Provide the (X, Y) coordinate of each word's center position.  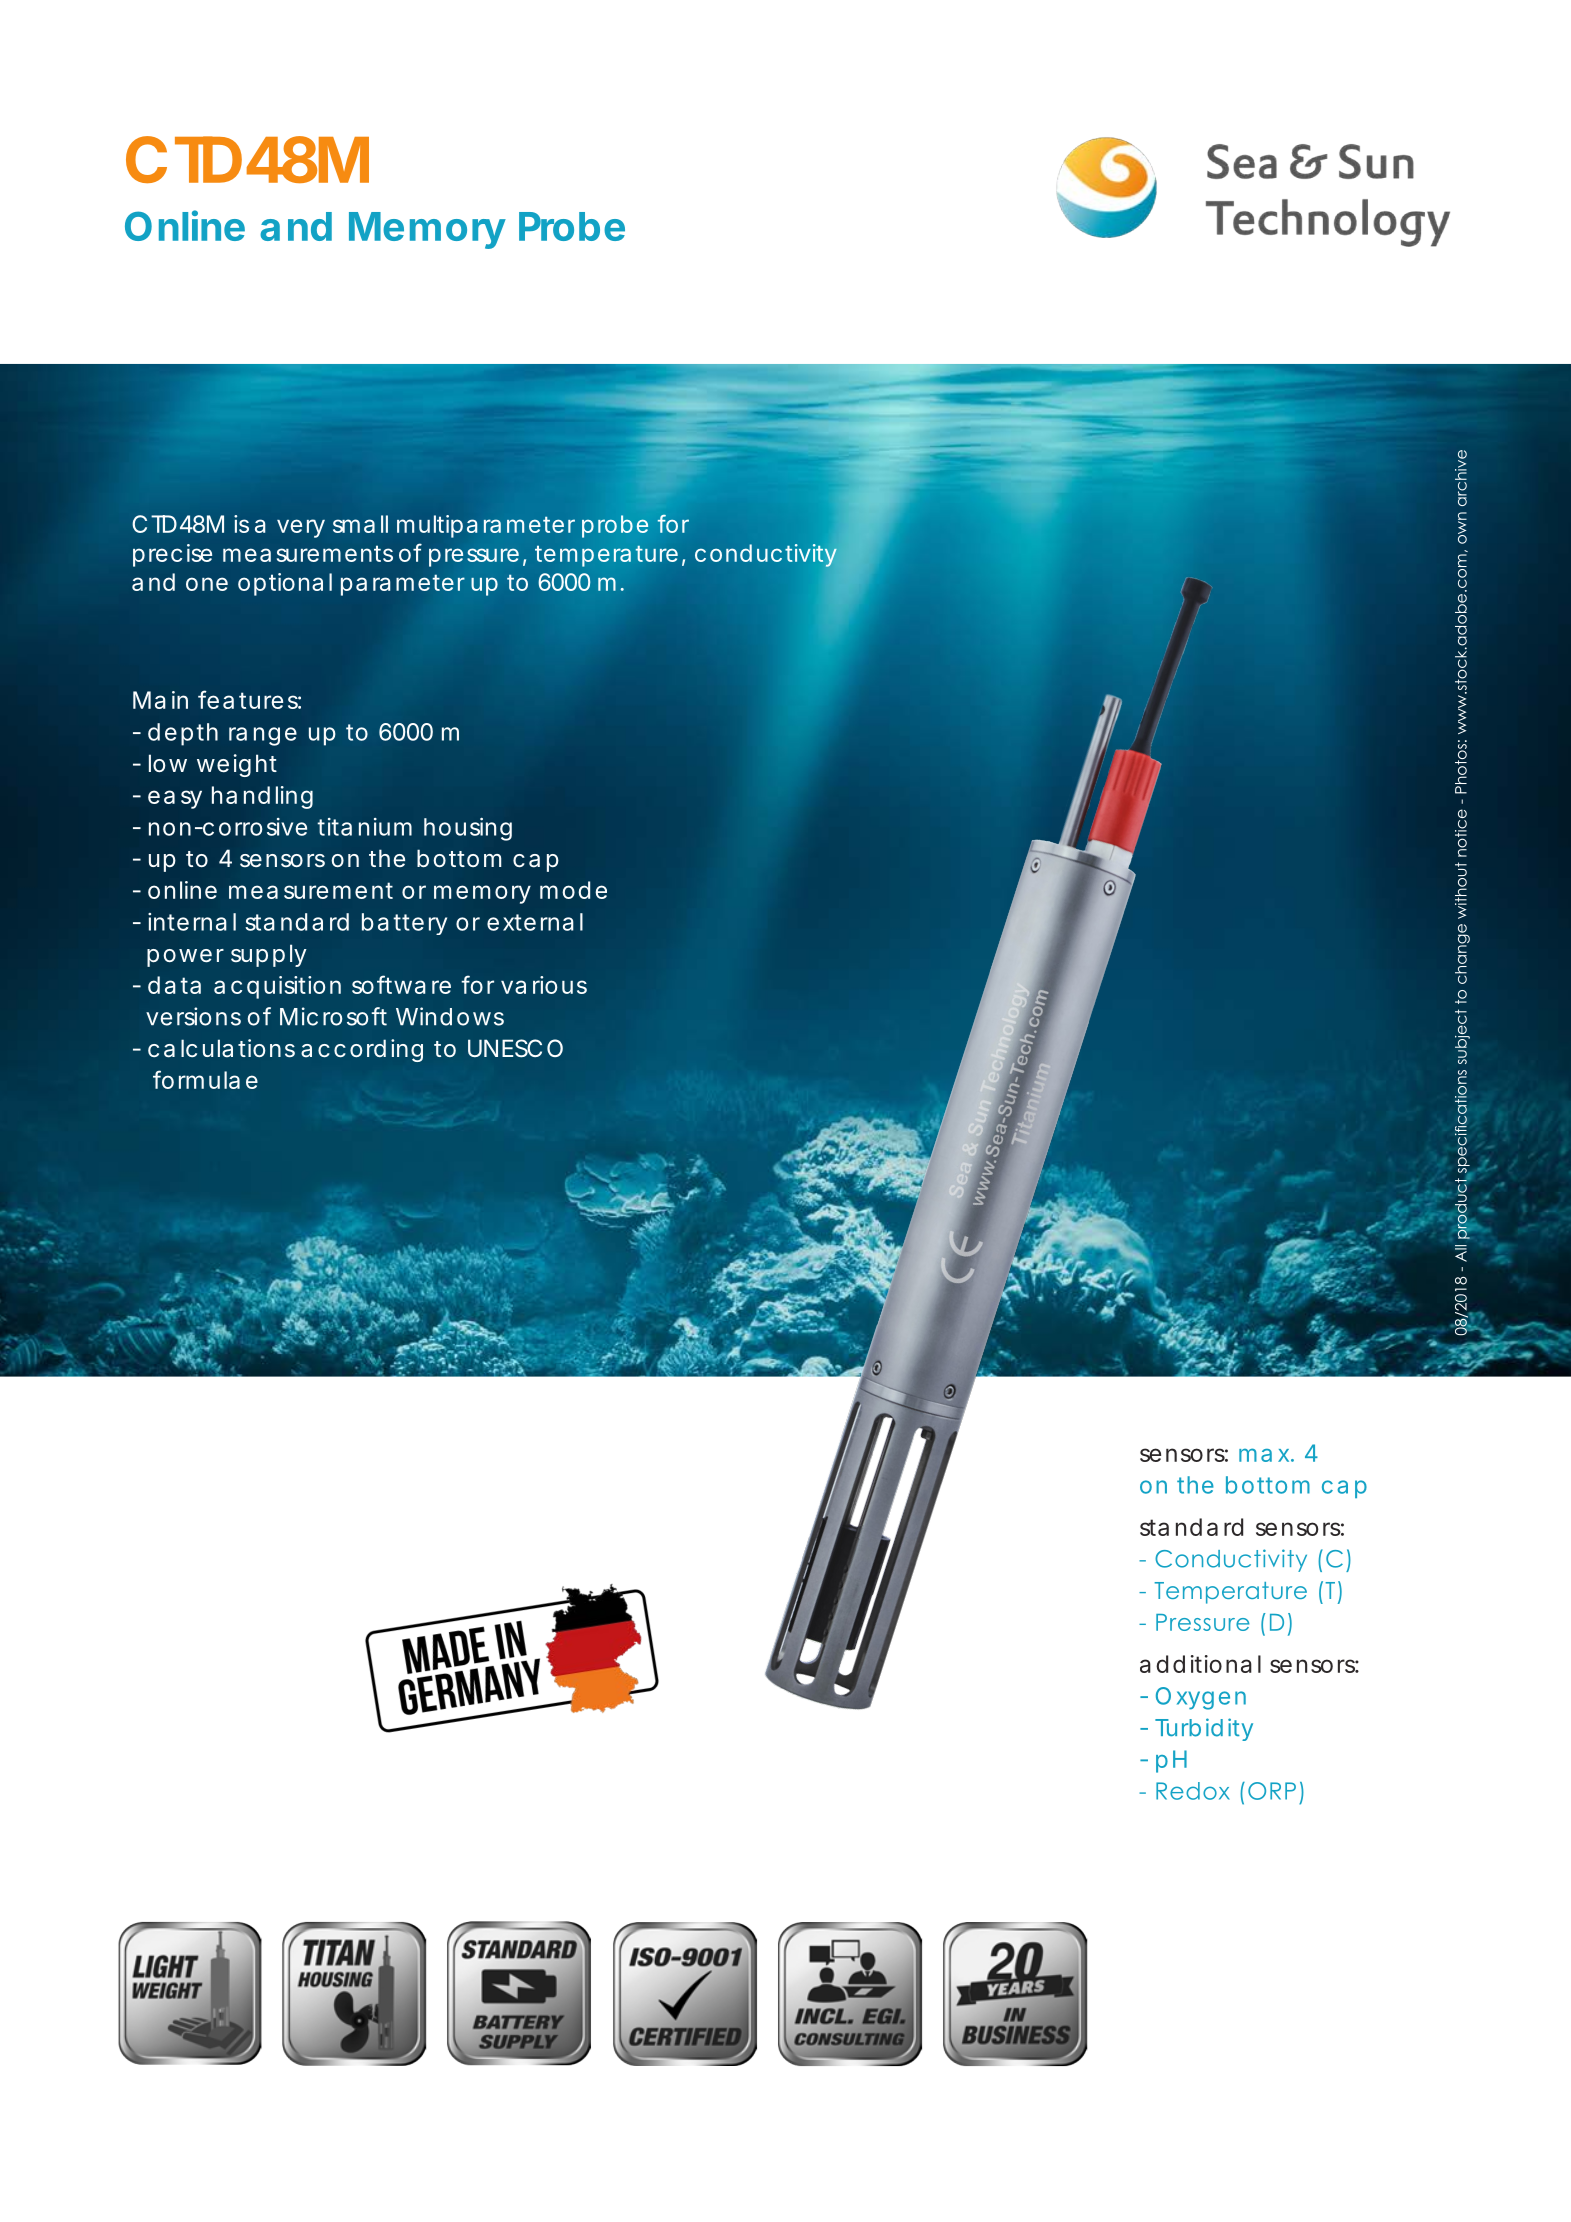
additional (1200, 1664)
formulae (205, 1079)
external (535, 922)
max (1264, 1455)
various (544, 985)
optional (285, 584)
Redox (1193, 1791)
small (360, 524)
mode (573, 890)
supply (269, 955)
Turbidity (1204, 1729)
